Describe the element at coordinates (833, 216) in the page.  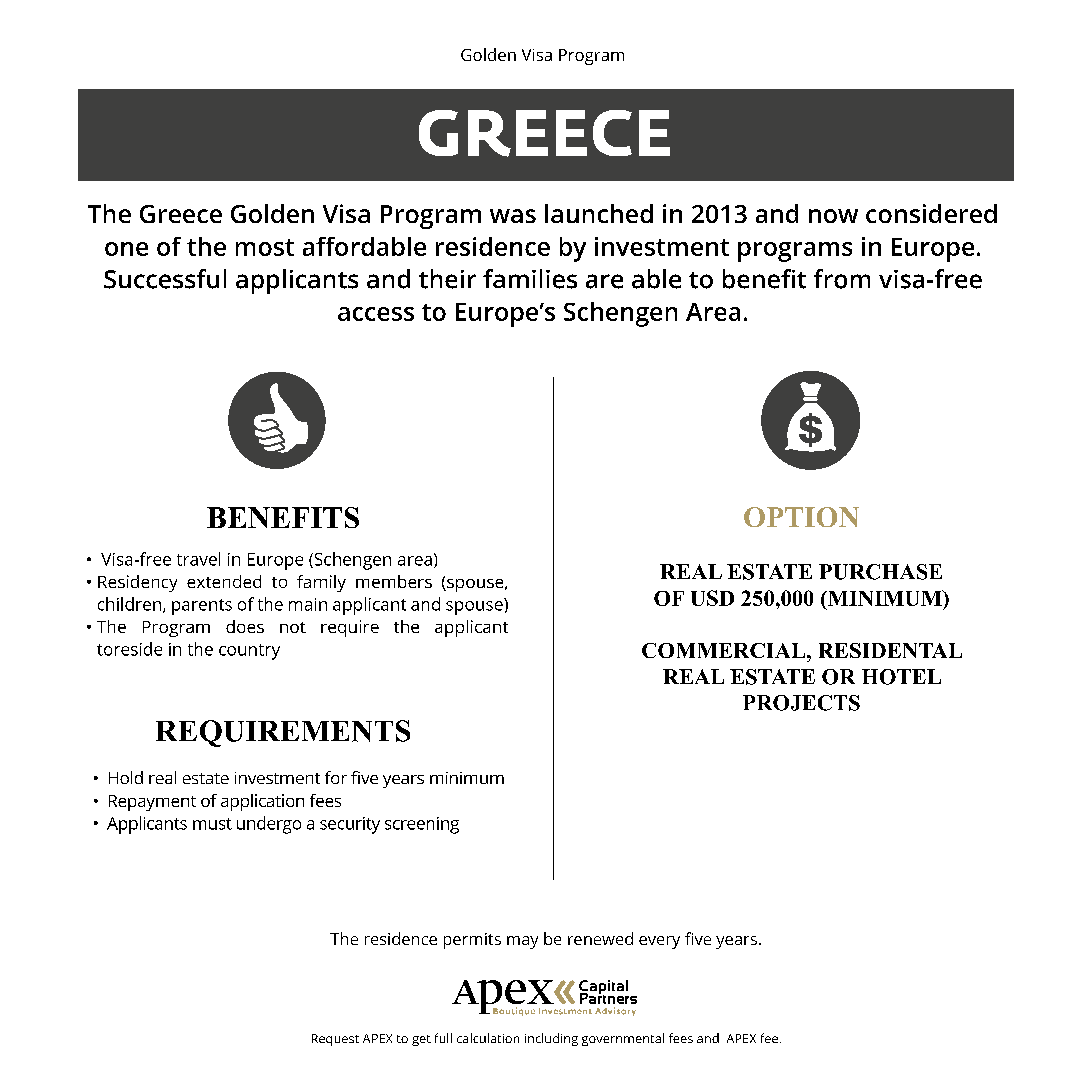
I see `now` at that location.
